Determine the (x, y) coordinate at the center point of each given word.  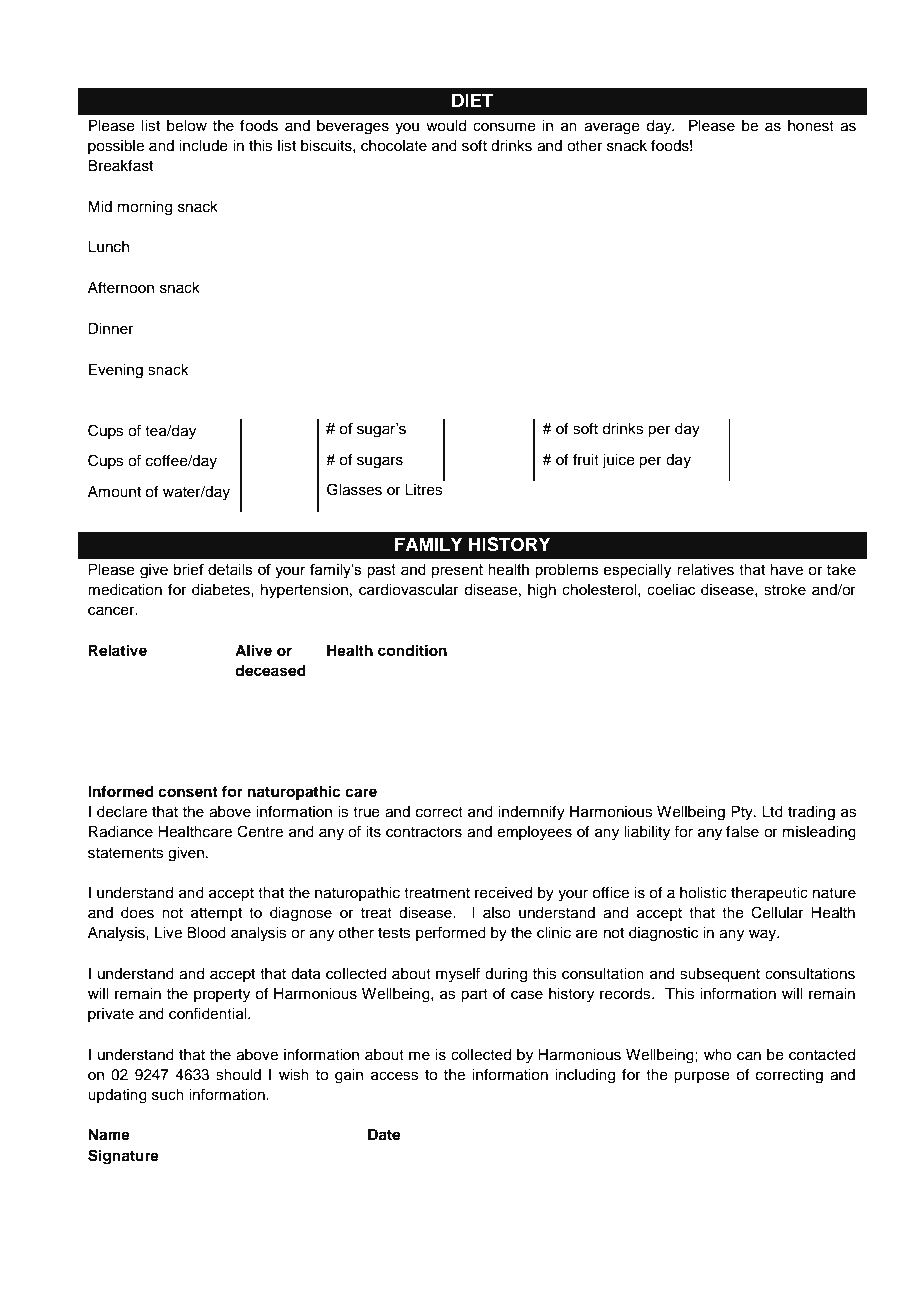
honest (811, 126)
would (446, 126)
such (168, 1095)
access (395, 1076)
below (187, 126)
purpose (702, 1077)
